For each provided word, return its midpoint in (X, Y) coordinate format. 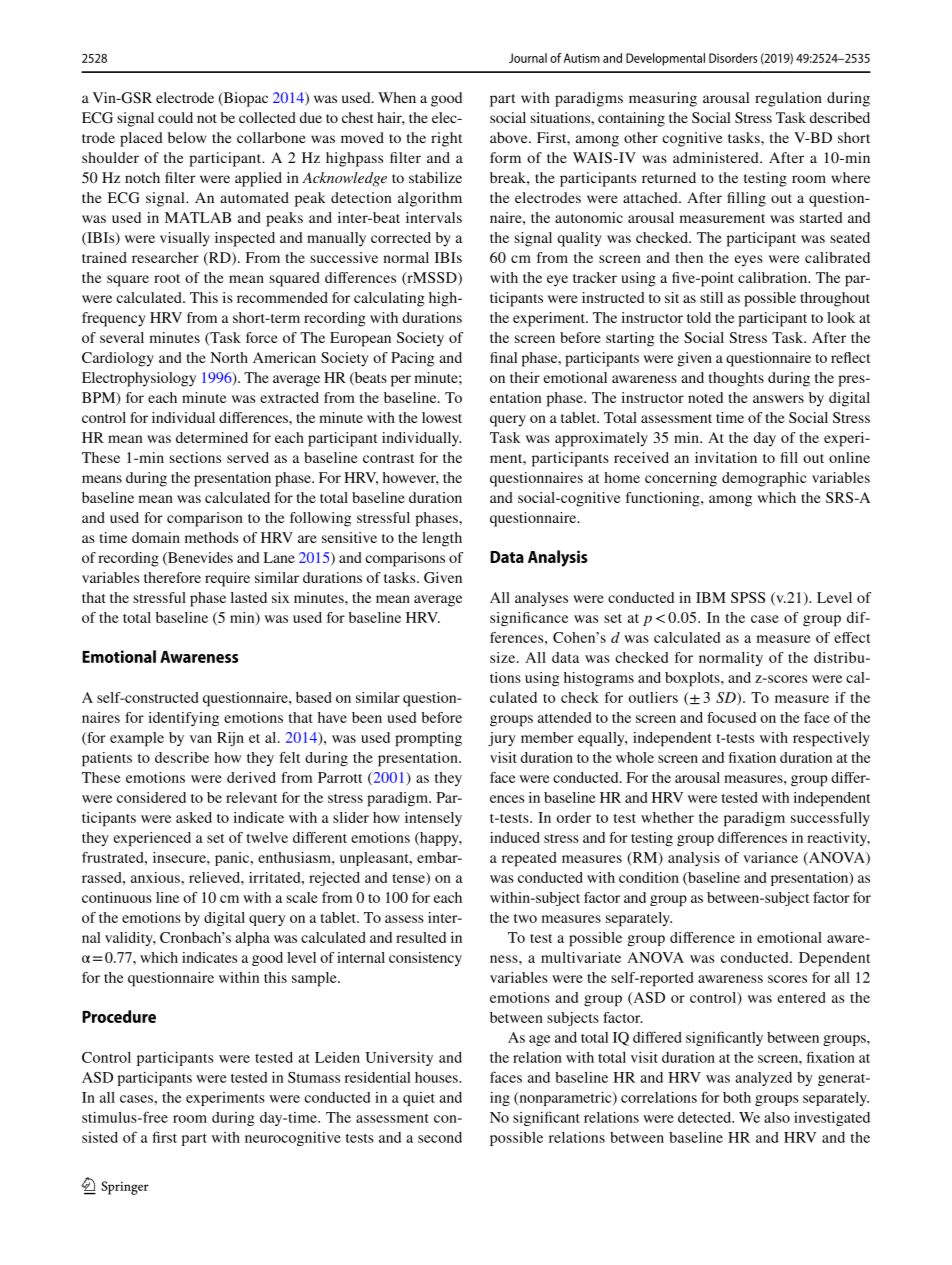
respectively (831, 739)
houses (437, 1077)
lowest (442, 417)
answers (778, 399)
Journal (528, 58)
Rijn (230, 739)
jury (502, 739)
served (248, 457)
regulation (788, 99)
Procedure (119, 1016)
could (175, 117)
